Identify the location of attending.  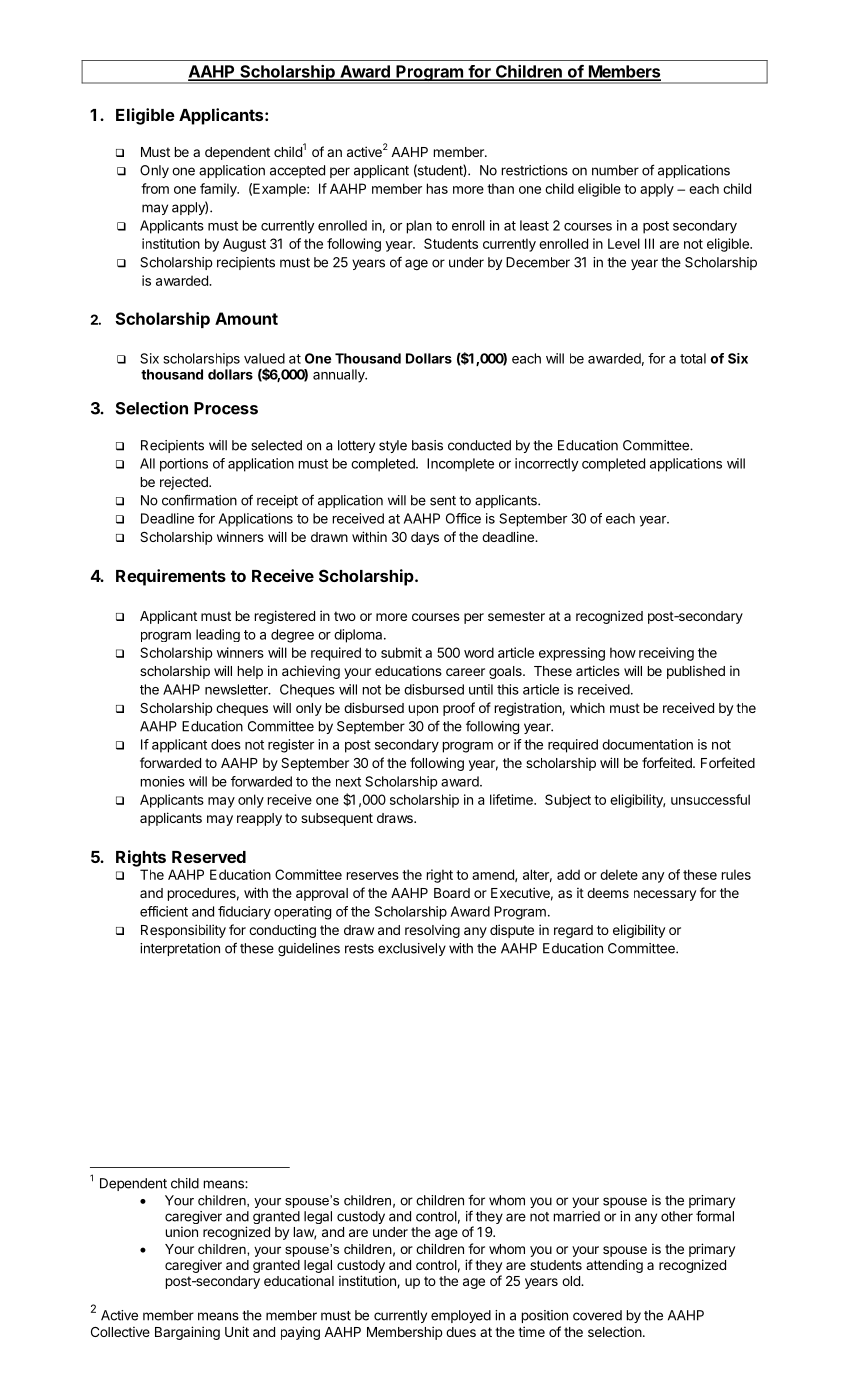
(614, 1266).
